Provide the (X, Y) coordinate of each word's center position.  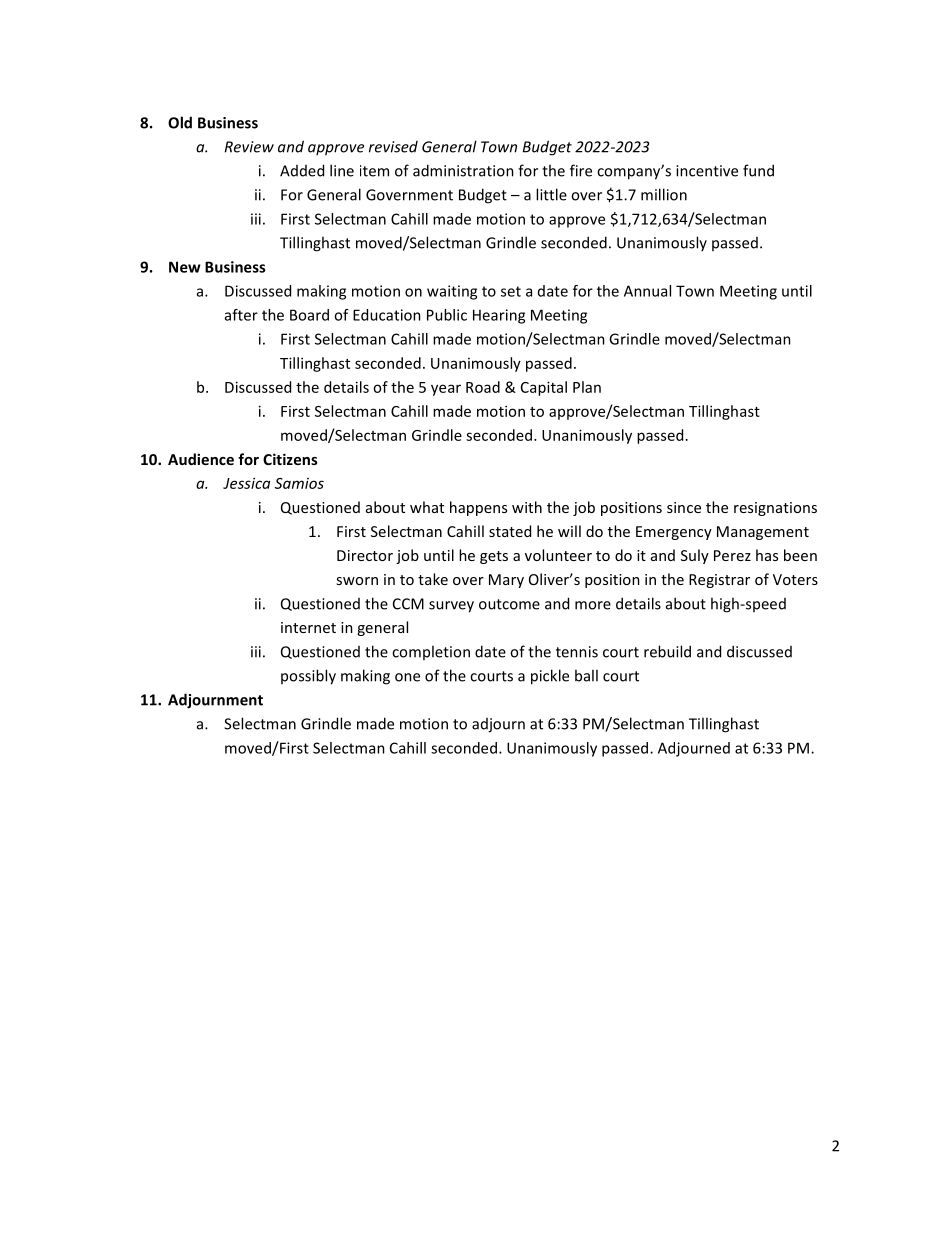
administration (463, 170)
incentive (707, 171)
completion (431, 652)
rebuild (667, 651)
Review (249, 147)
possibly (308, 677)
